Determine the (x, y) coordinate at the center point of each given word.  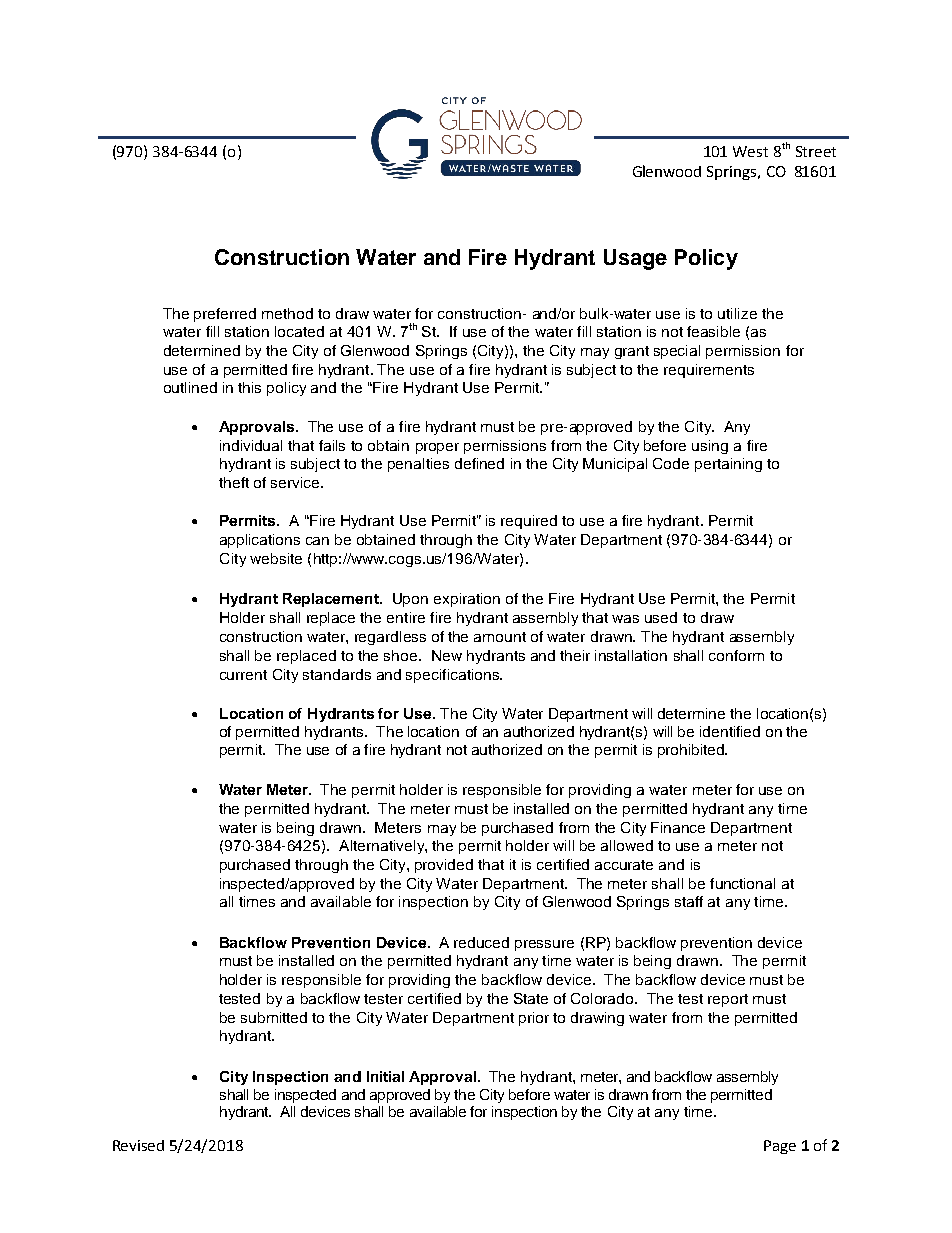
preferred (225, 315)
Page (780, 1147)
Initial (385, 1076)
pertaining (728, 465)
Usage (635, 259)
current (243, 675)
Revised (138, 1145)
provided (444, 866)
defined (479, 463)
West (750, 151)
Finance (678, 827)
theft (234, 482)
